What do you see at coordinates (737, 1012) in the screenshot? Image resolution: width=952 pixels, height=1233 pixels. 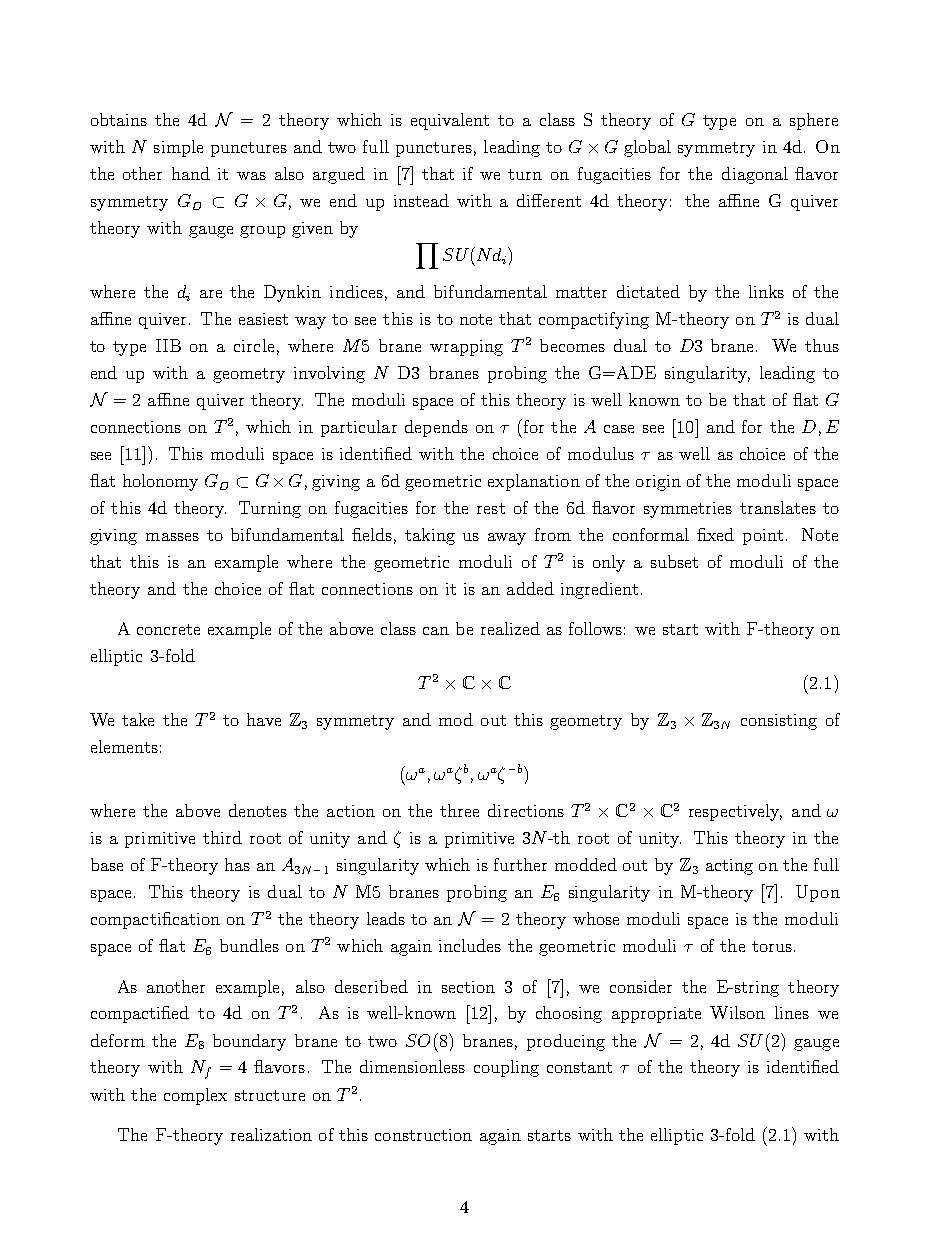 I see `Wilson` at bounding box center [737, 1012].
